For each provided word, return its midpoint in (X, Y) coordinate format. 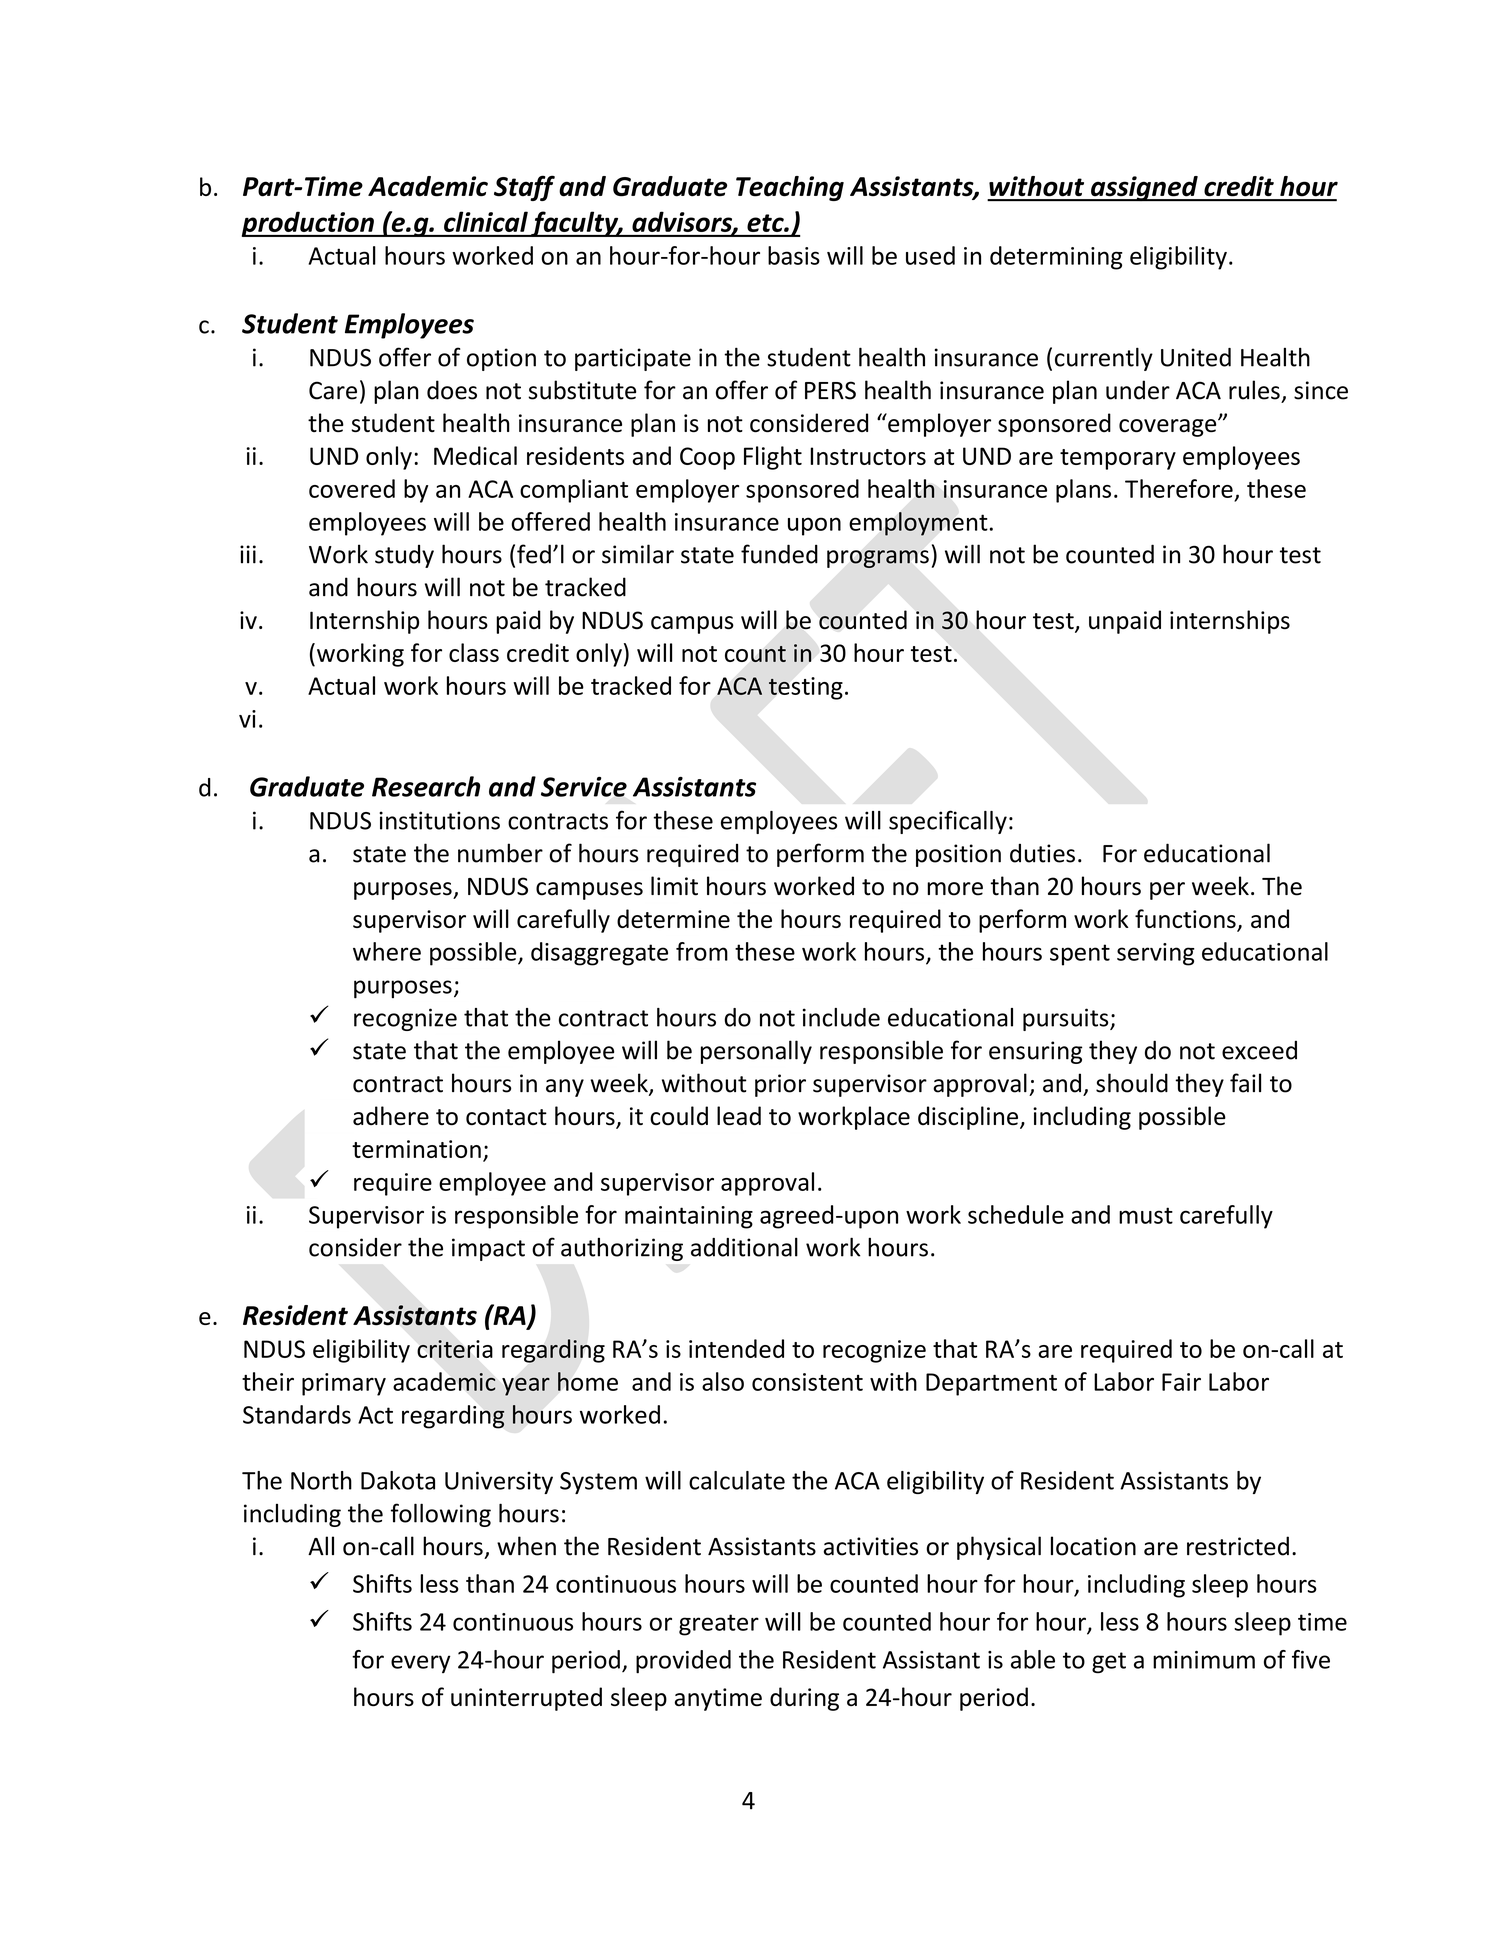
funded (779, 554)
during (804, 1699)
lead (739, 1116)
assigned (1144, 189)
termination (416, 1149)
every (421, 1664)
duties (1042, 853)
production (309, 224)
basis (794, 255)
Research (426, 786)
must (1146, 1215)
